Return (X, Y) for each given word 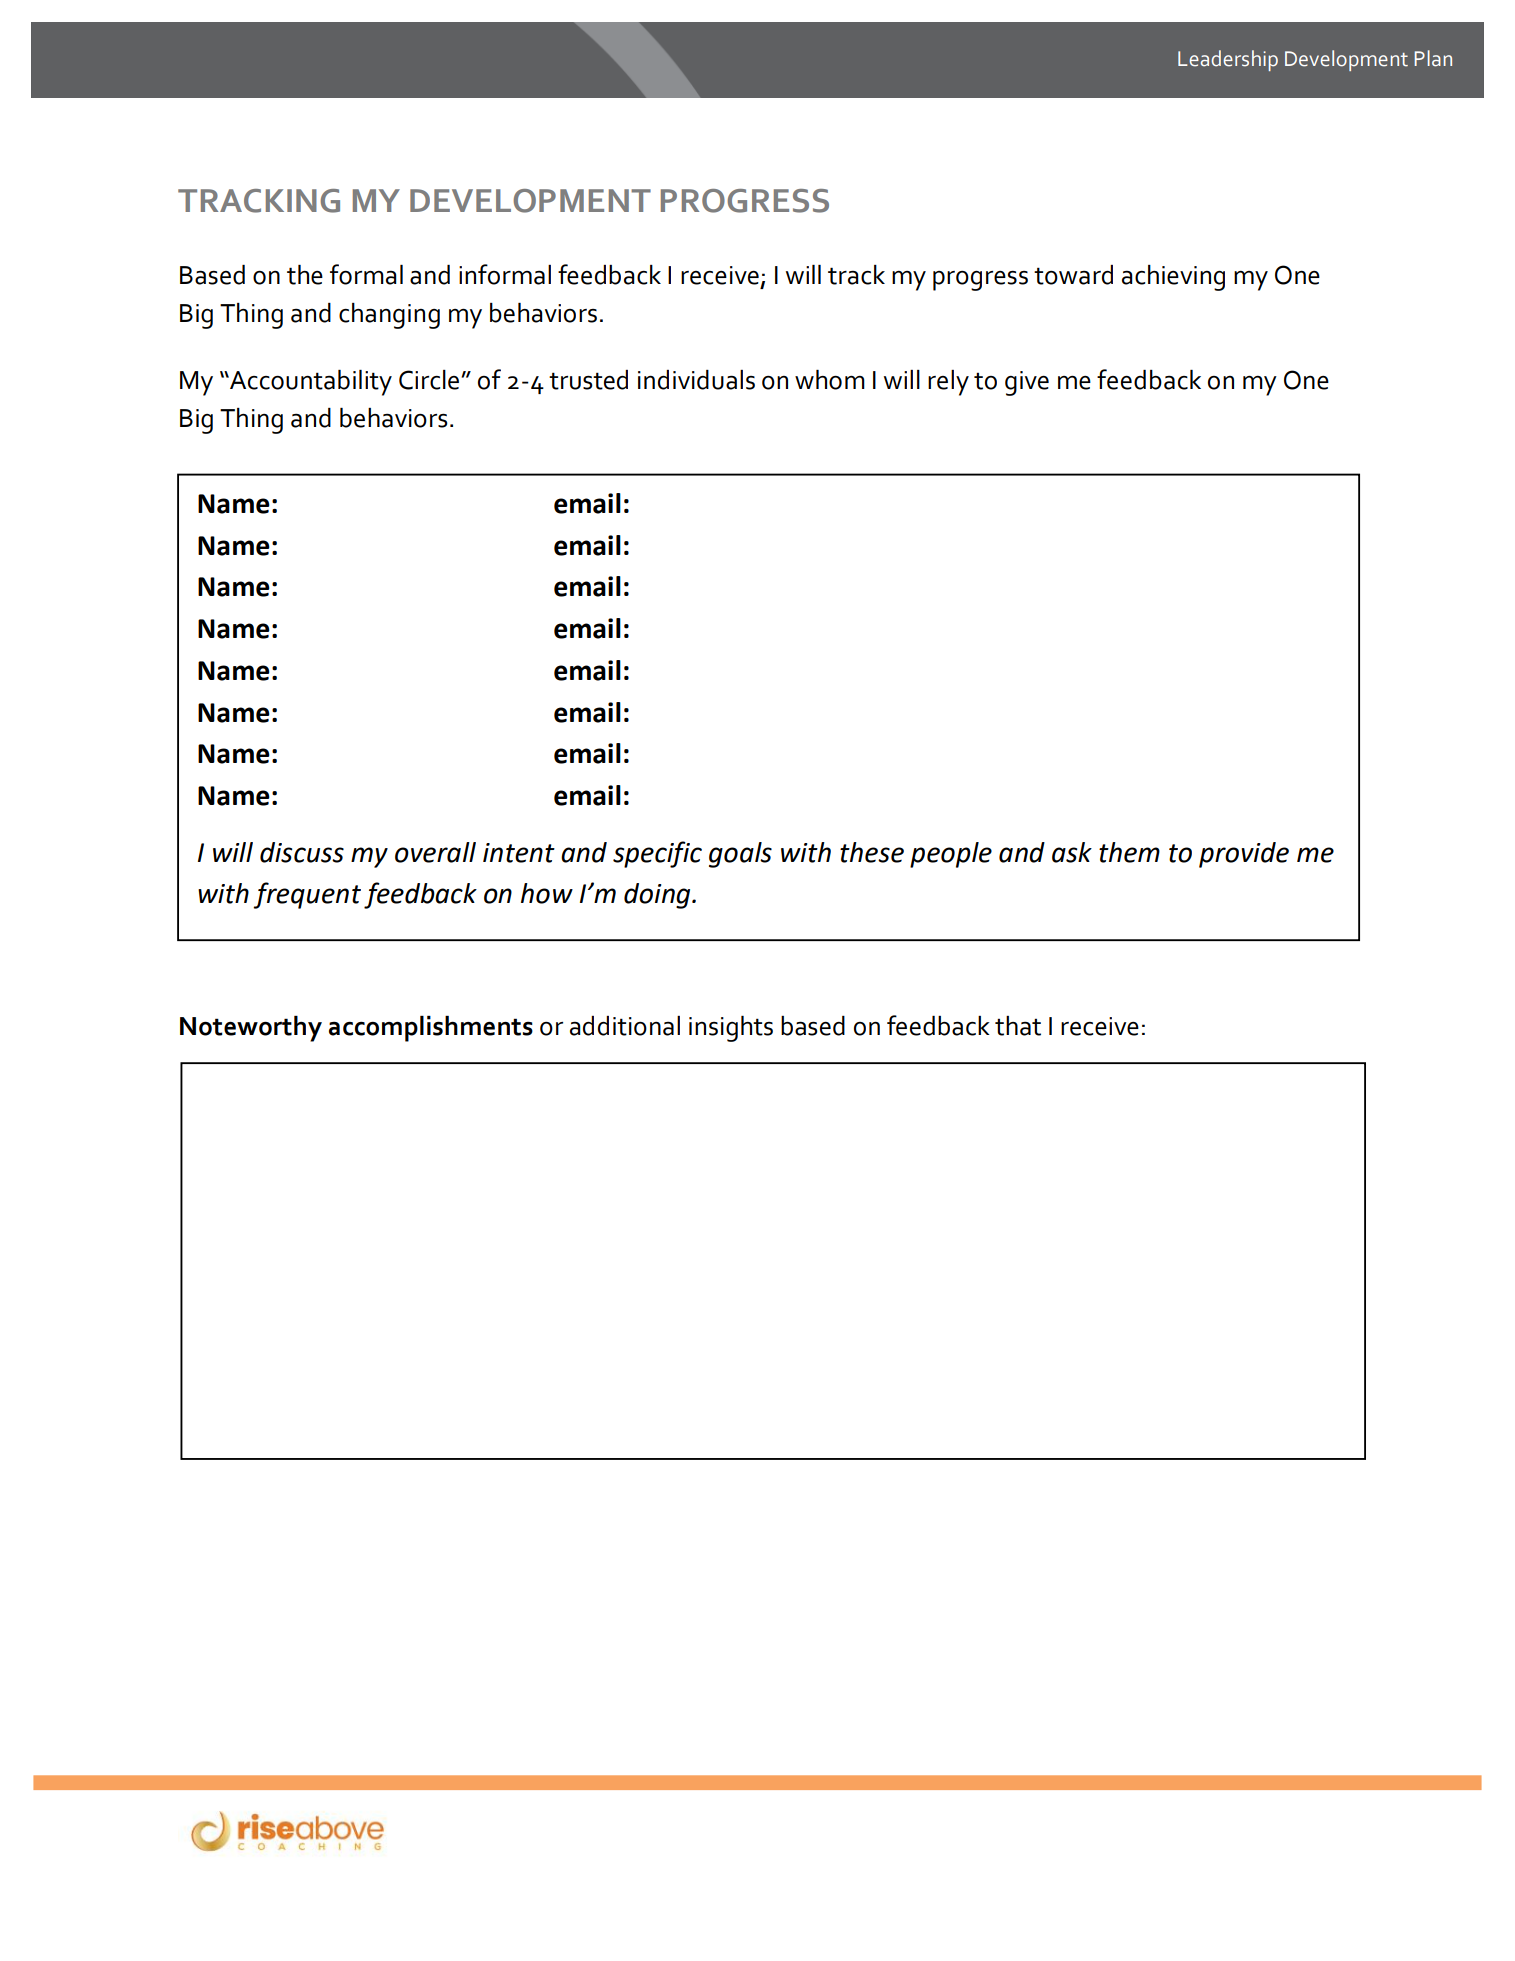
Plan (1433, 58)
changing (389, 316)
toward (1073, 275)
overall (435, 852)
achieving (1173, 278)
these (872, 852)
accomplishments (431, 1029)
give (1027, 383)
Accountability (310, 383)
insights (731, 1029)
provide (1244, 855)
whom (830, 380)
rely (948, 383)
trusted (588, 380)
